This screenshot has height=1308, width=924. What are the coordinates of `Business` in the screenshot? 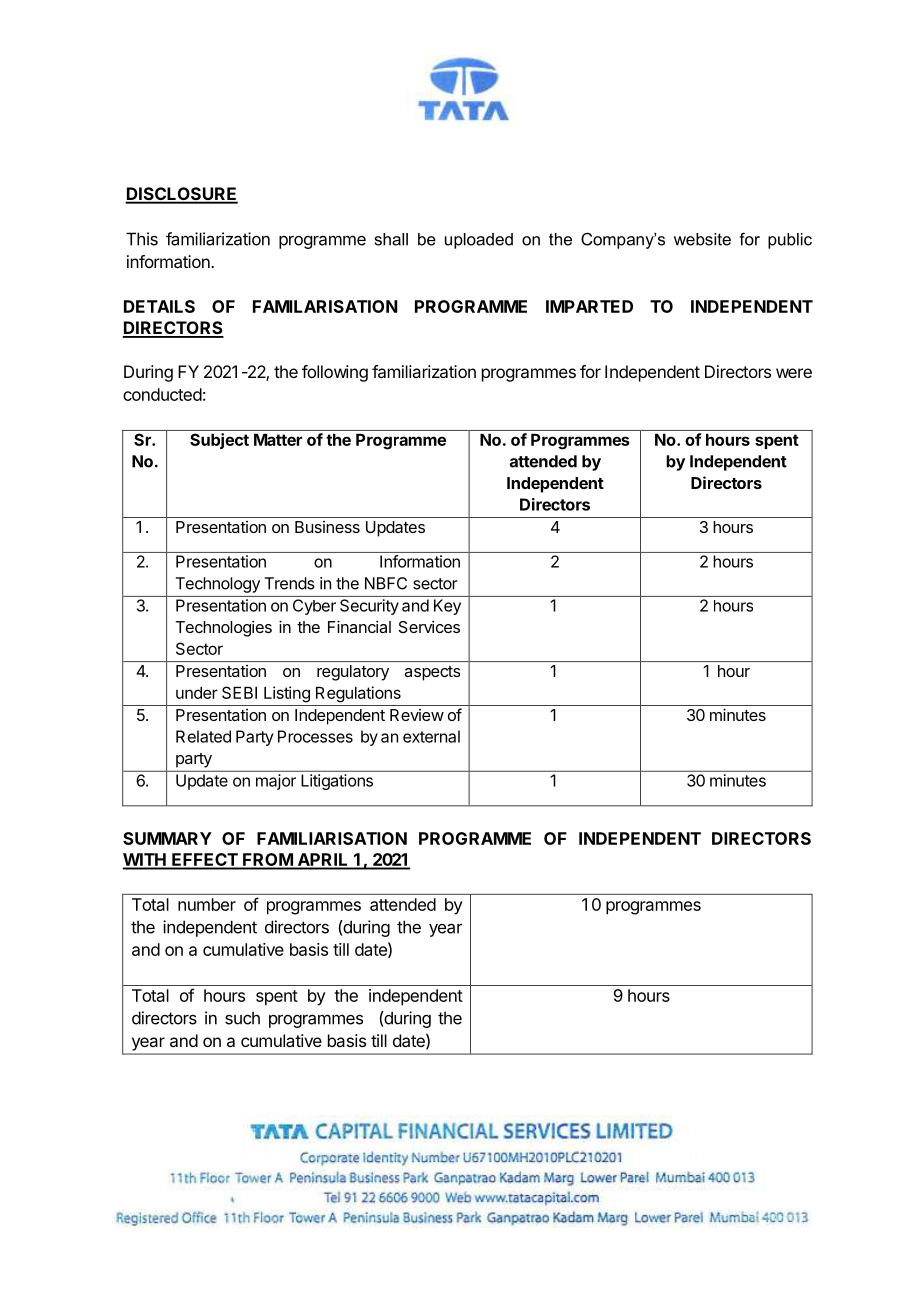 It's located at (327, 527).
